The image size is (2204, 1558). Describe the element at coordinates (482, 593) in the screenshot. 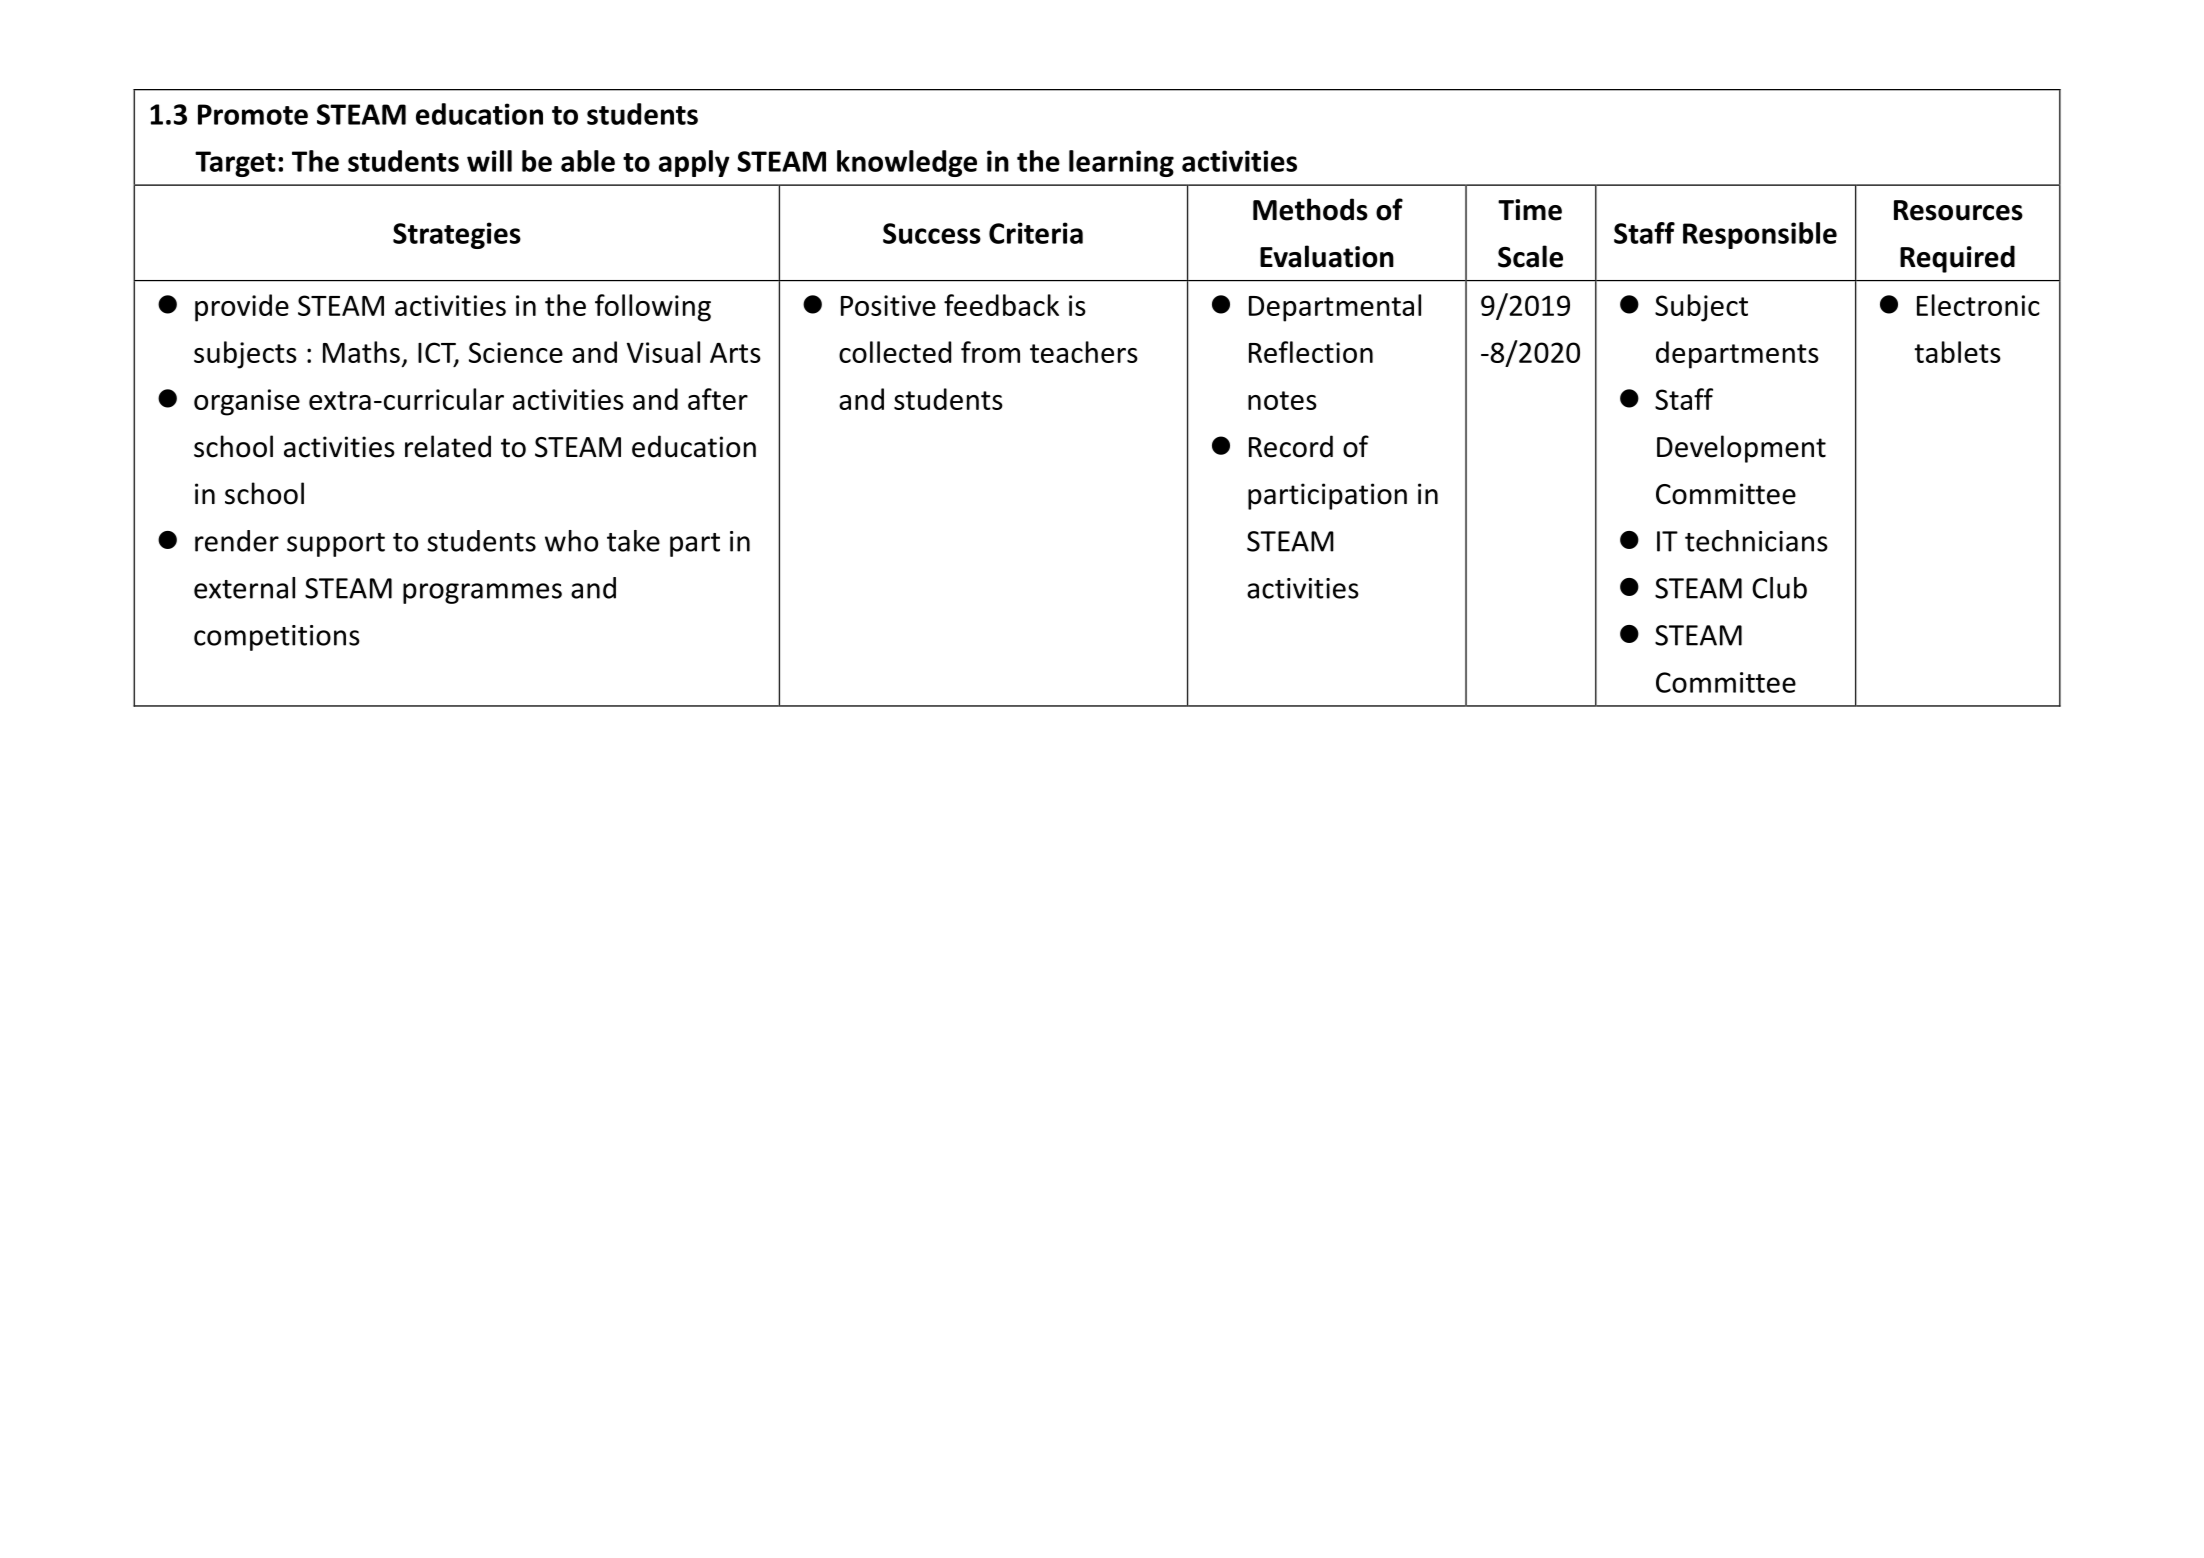

I see `programmes` at that location.
